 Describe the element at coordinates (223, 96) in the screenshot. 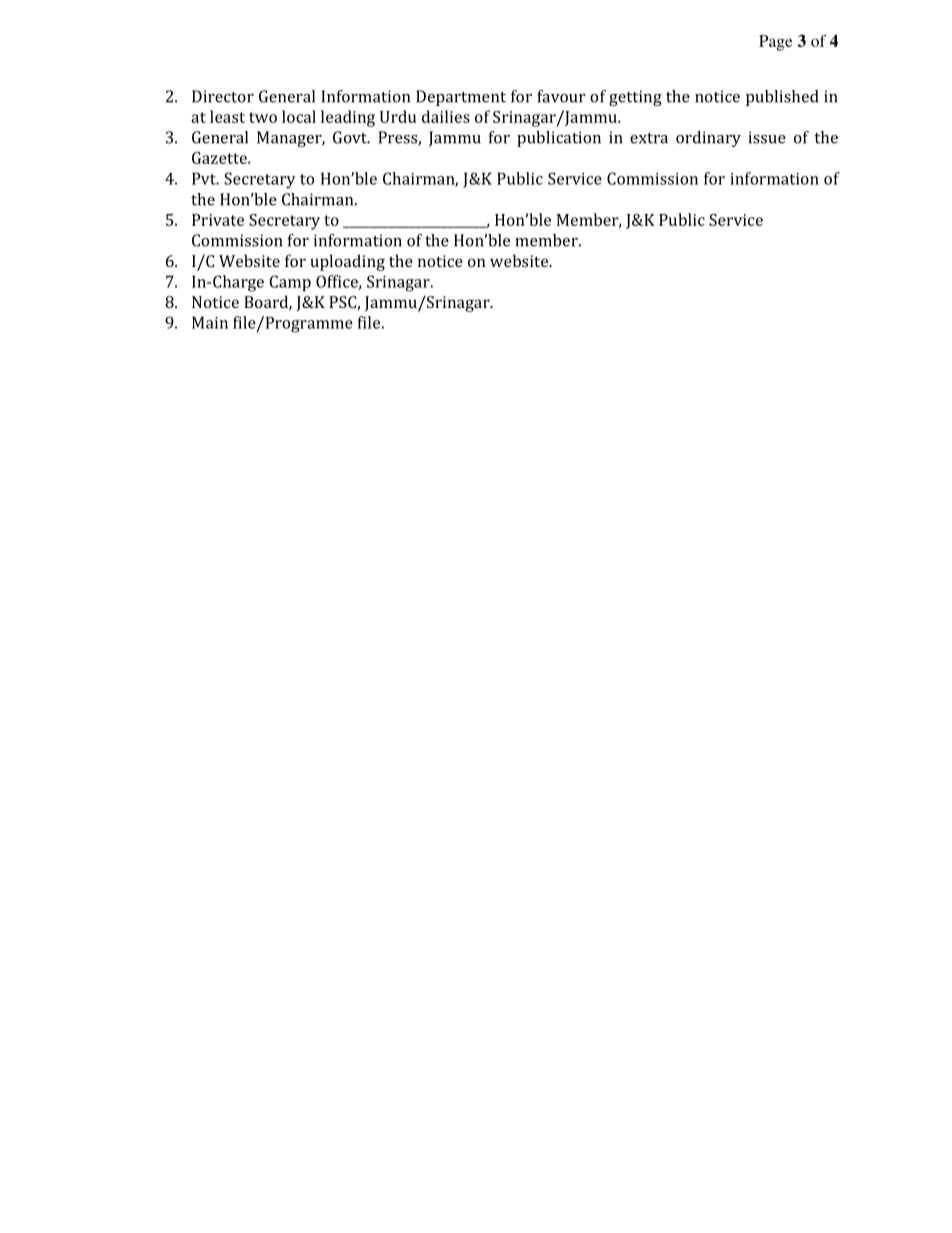

I see `Director` at that location.
